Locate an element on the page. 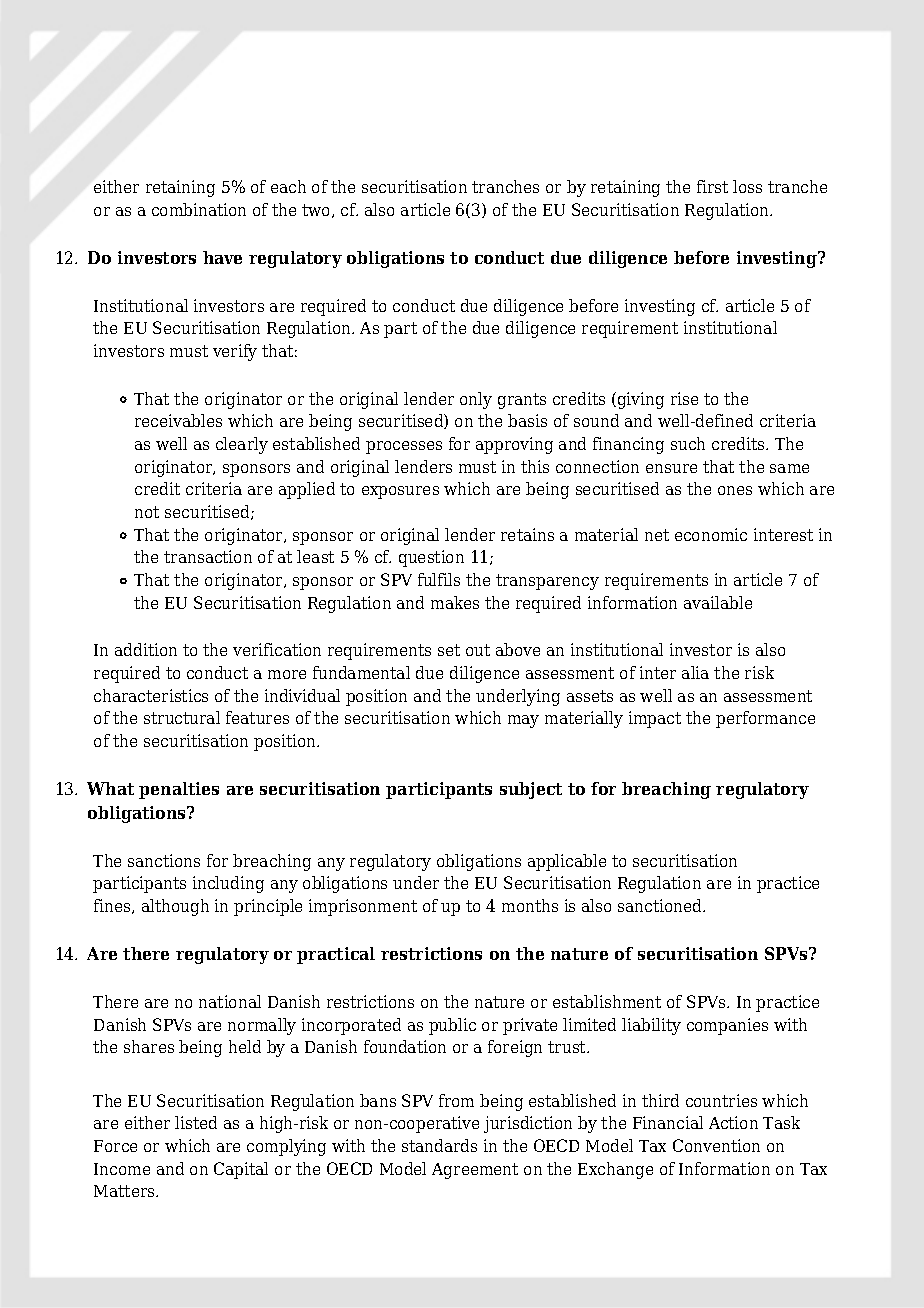  Capital is located at coordinates (241, 1170).
